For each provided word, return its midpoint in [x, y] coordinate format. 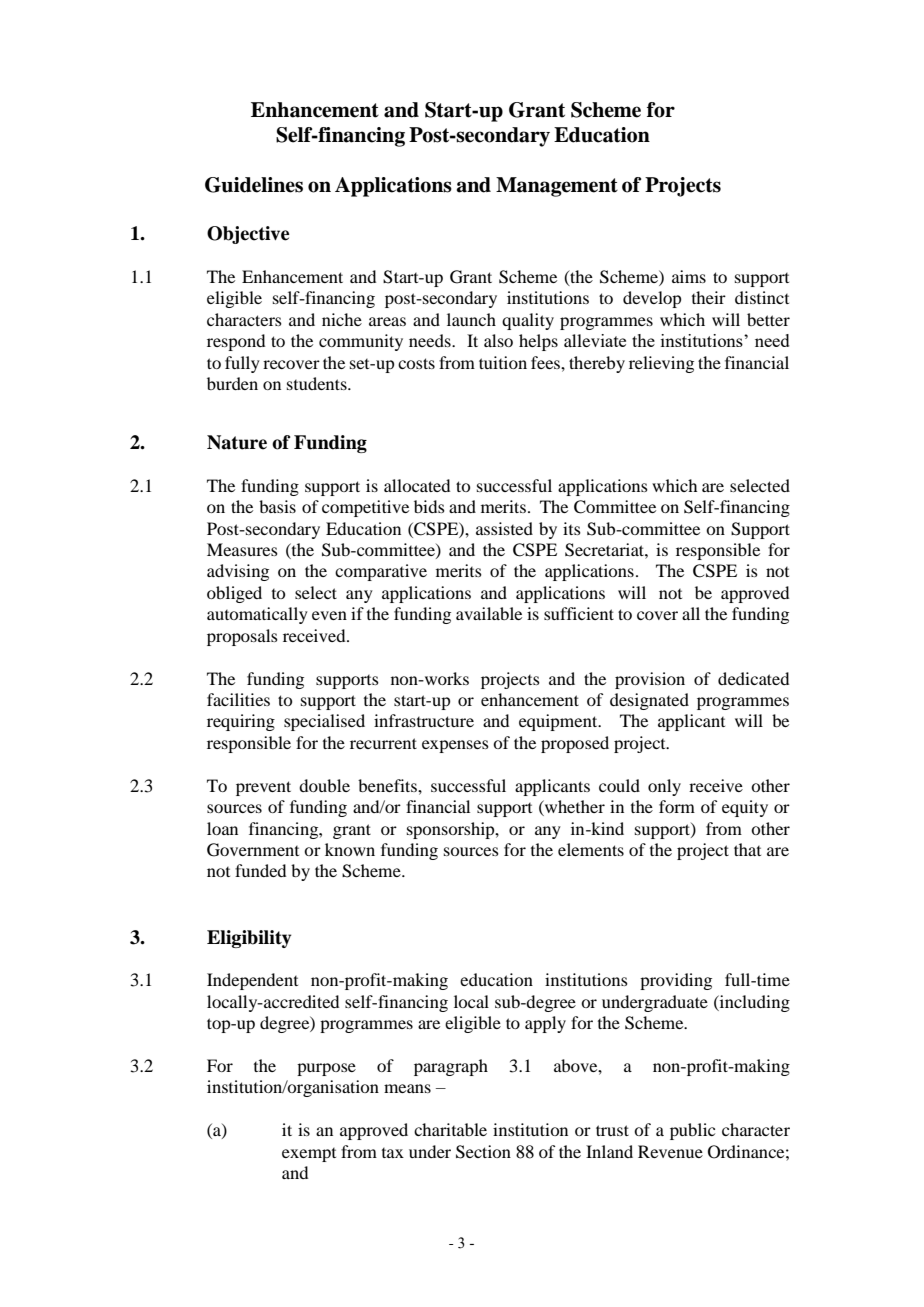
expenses [455, 746]
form [677, 806]
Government [253, 850]
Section [483, 1152]
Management [557, 187]
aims [689, 276]
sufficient [579, 613]
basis [277, 506]
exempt [309, 1155]
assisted [504, 528]
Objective [248, 235]
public [692, 1131]
